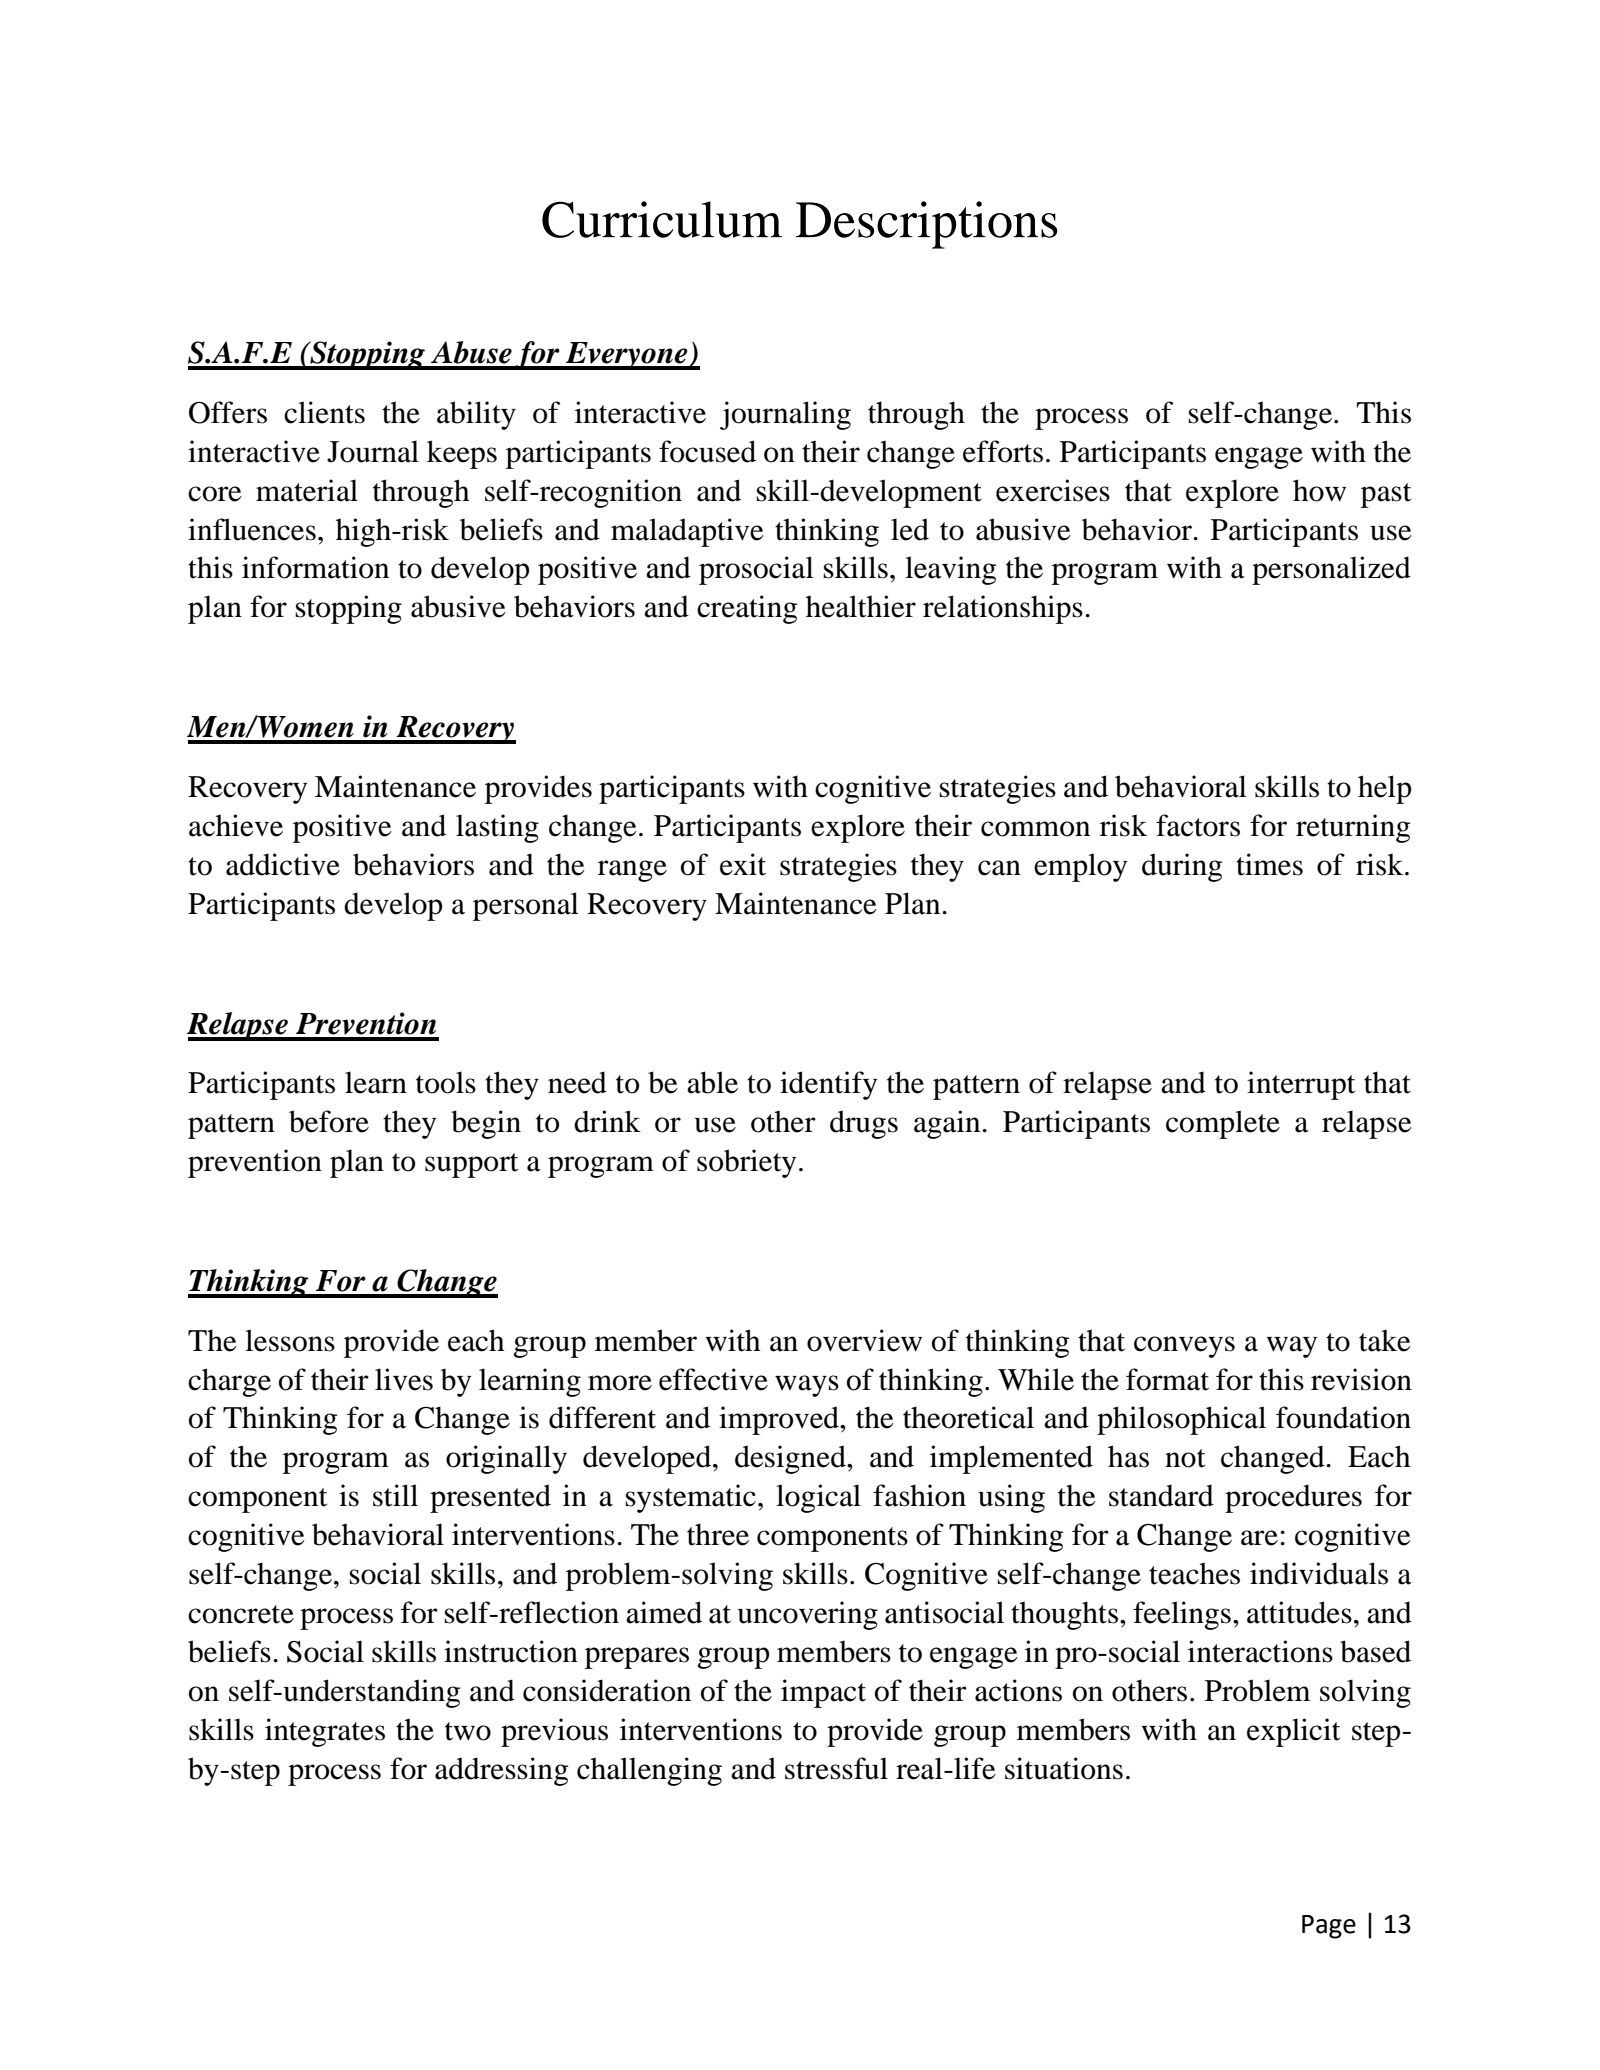 The image size is (1600, 2070). What do you see at coordinates (1319, 490) in the image?
I see `how` at bounding box center [1319, 490].
